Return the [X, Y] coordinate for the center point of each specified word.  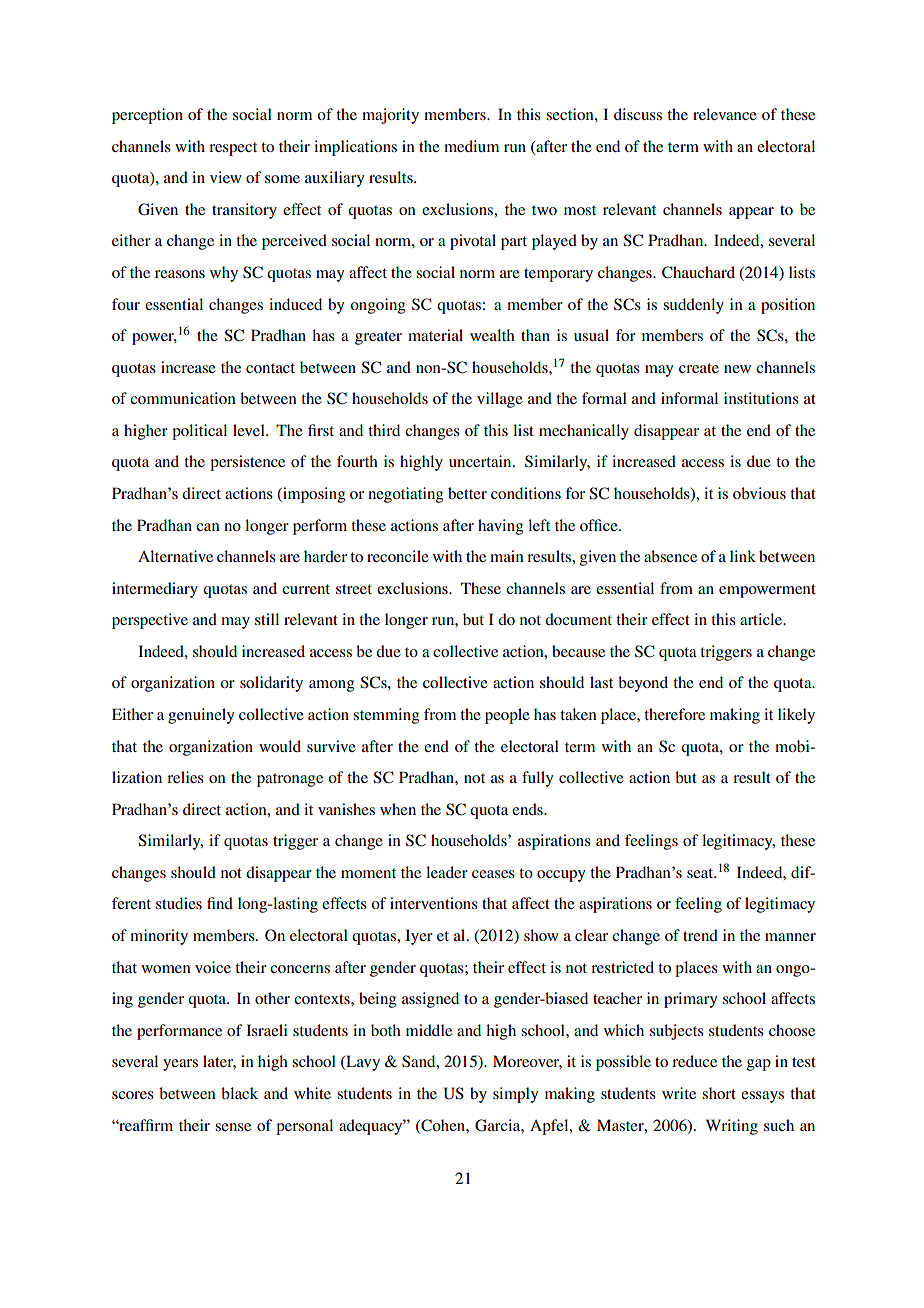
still [267, 619]
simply [515, 1095]
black [239, 1093]
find [220, 903]
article [762, 619]
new [737, 369]
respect [233, 149]
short [719, 1093]
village [500, 400]
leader [447, 872]
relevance [725, 114]
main [507, 556]
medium [471, 146]
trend [700, 935]
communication [183, 398]
